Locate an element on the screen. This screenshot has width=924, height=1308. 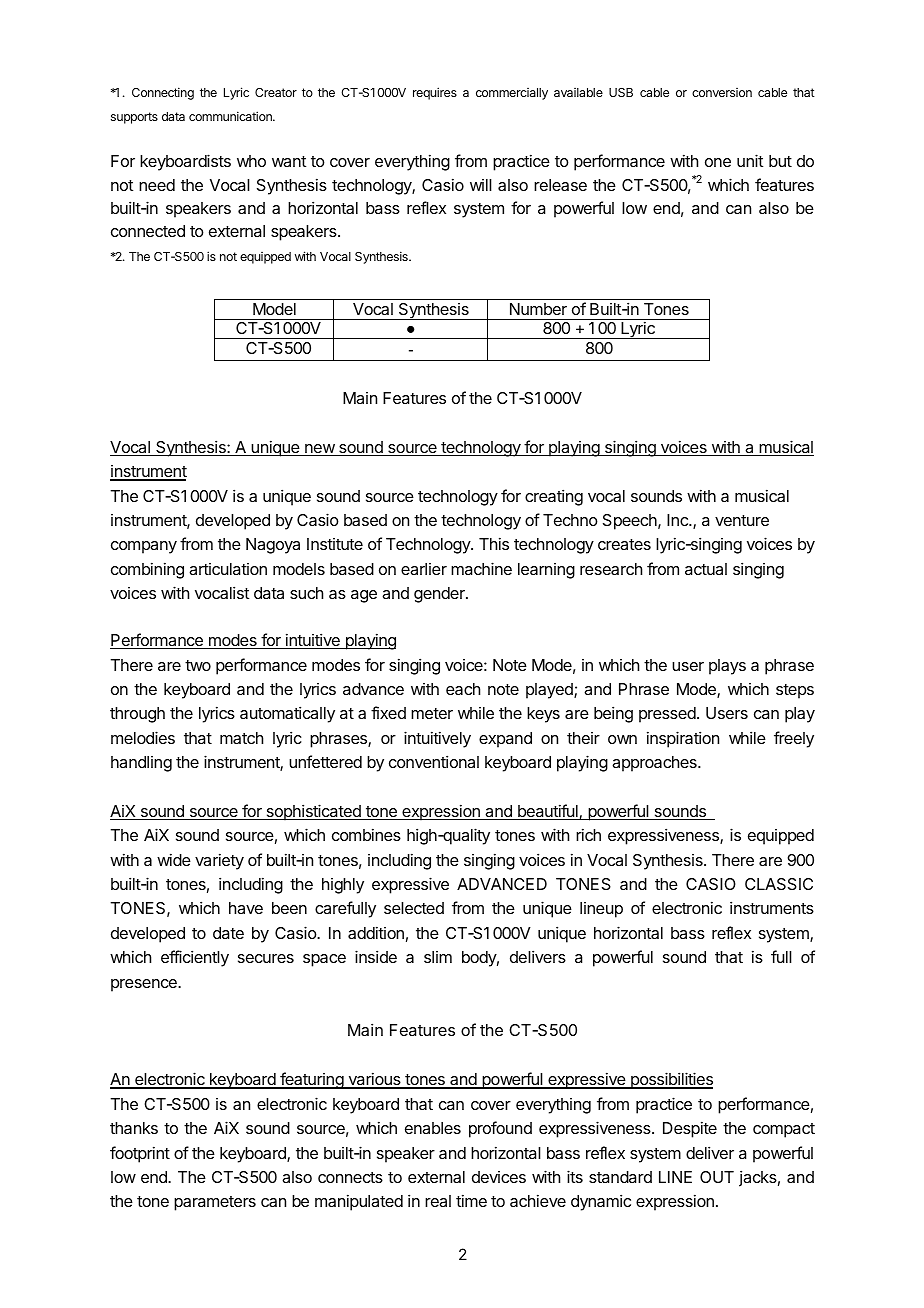
pressed is located at coordinates (668, 715).
